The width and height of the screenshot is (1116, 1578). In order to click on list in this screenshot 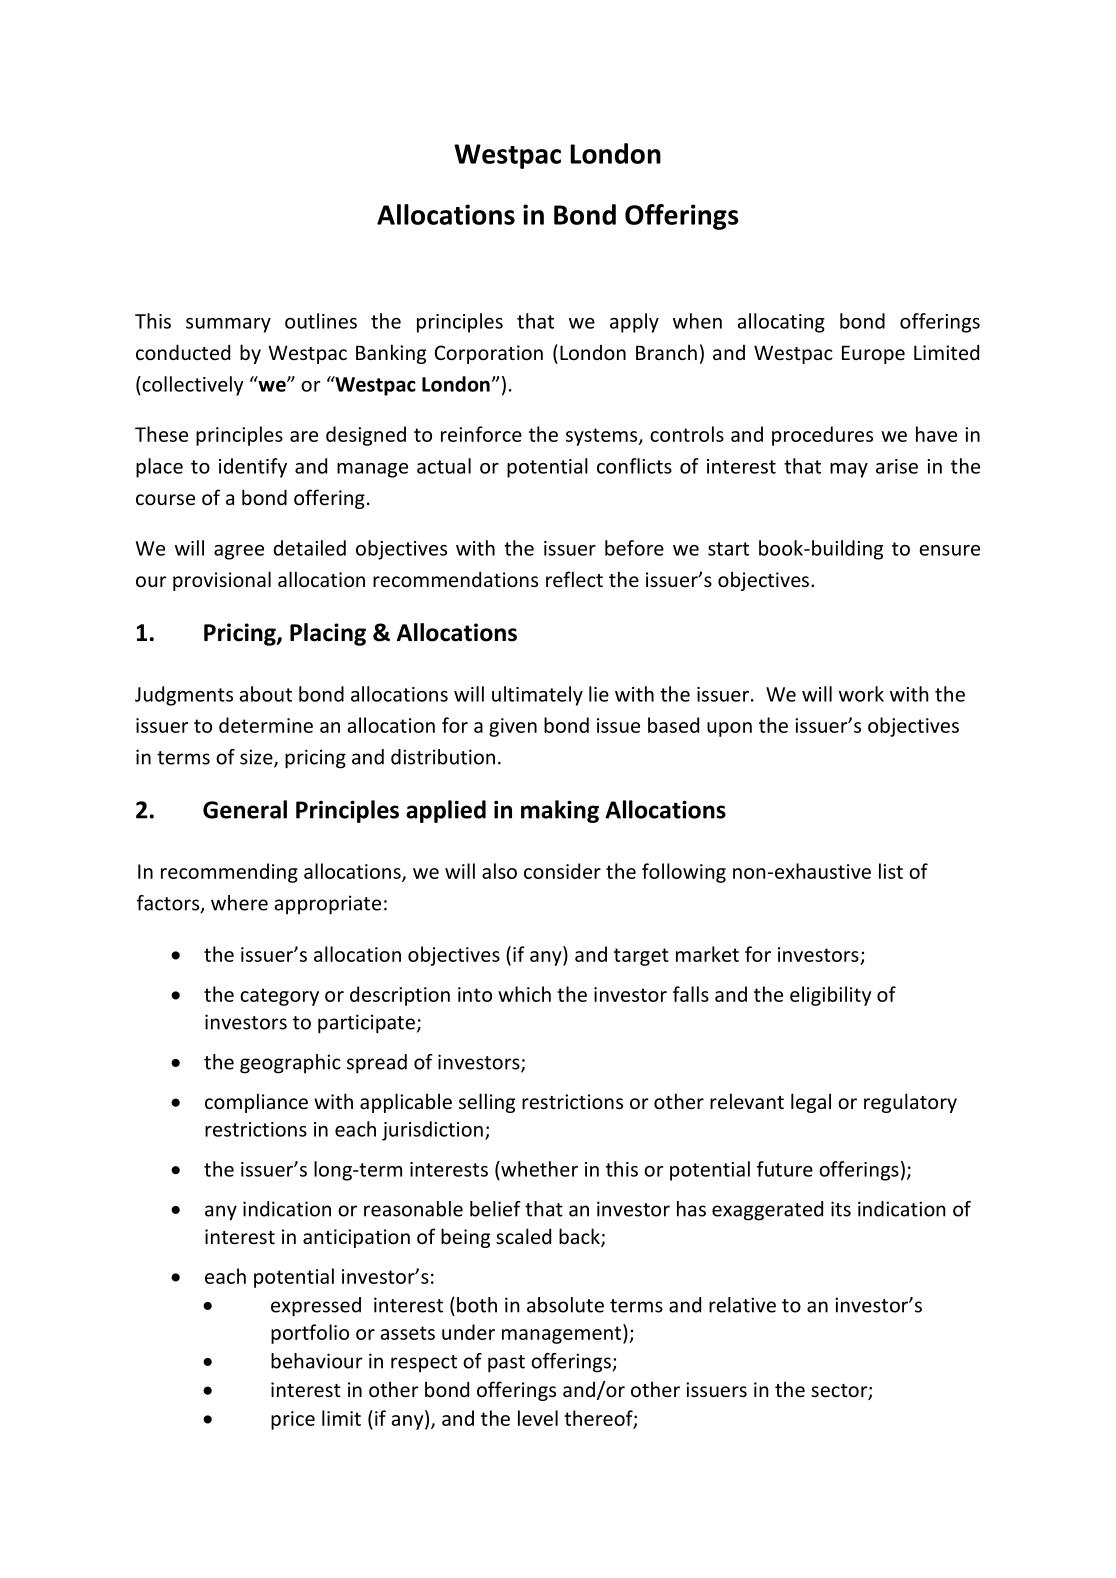, I will do `click(891, 871)`.
